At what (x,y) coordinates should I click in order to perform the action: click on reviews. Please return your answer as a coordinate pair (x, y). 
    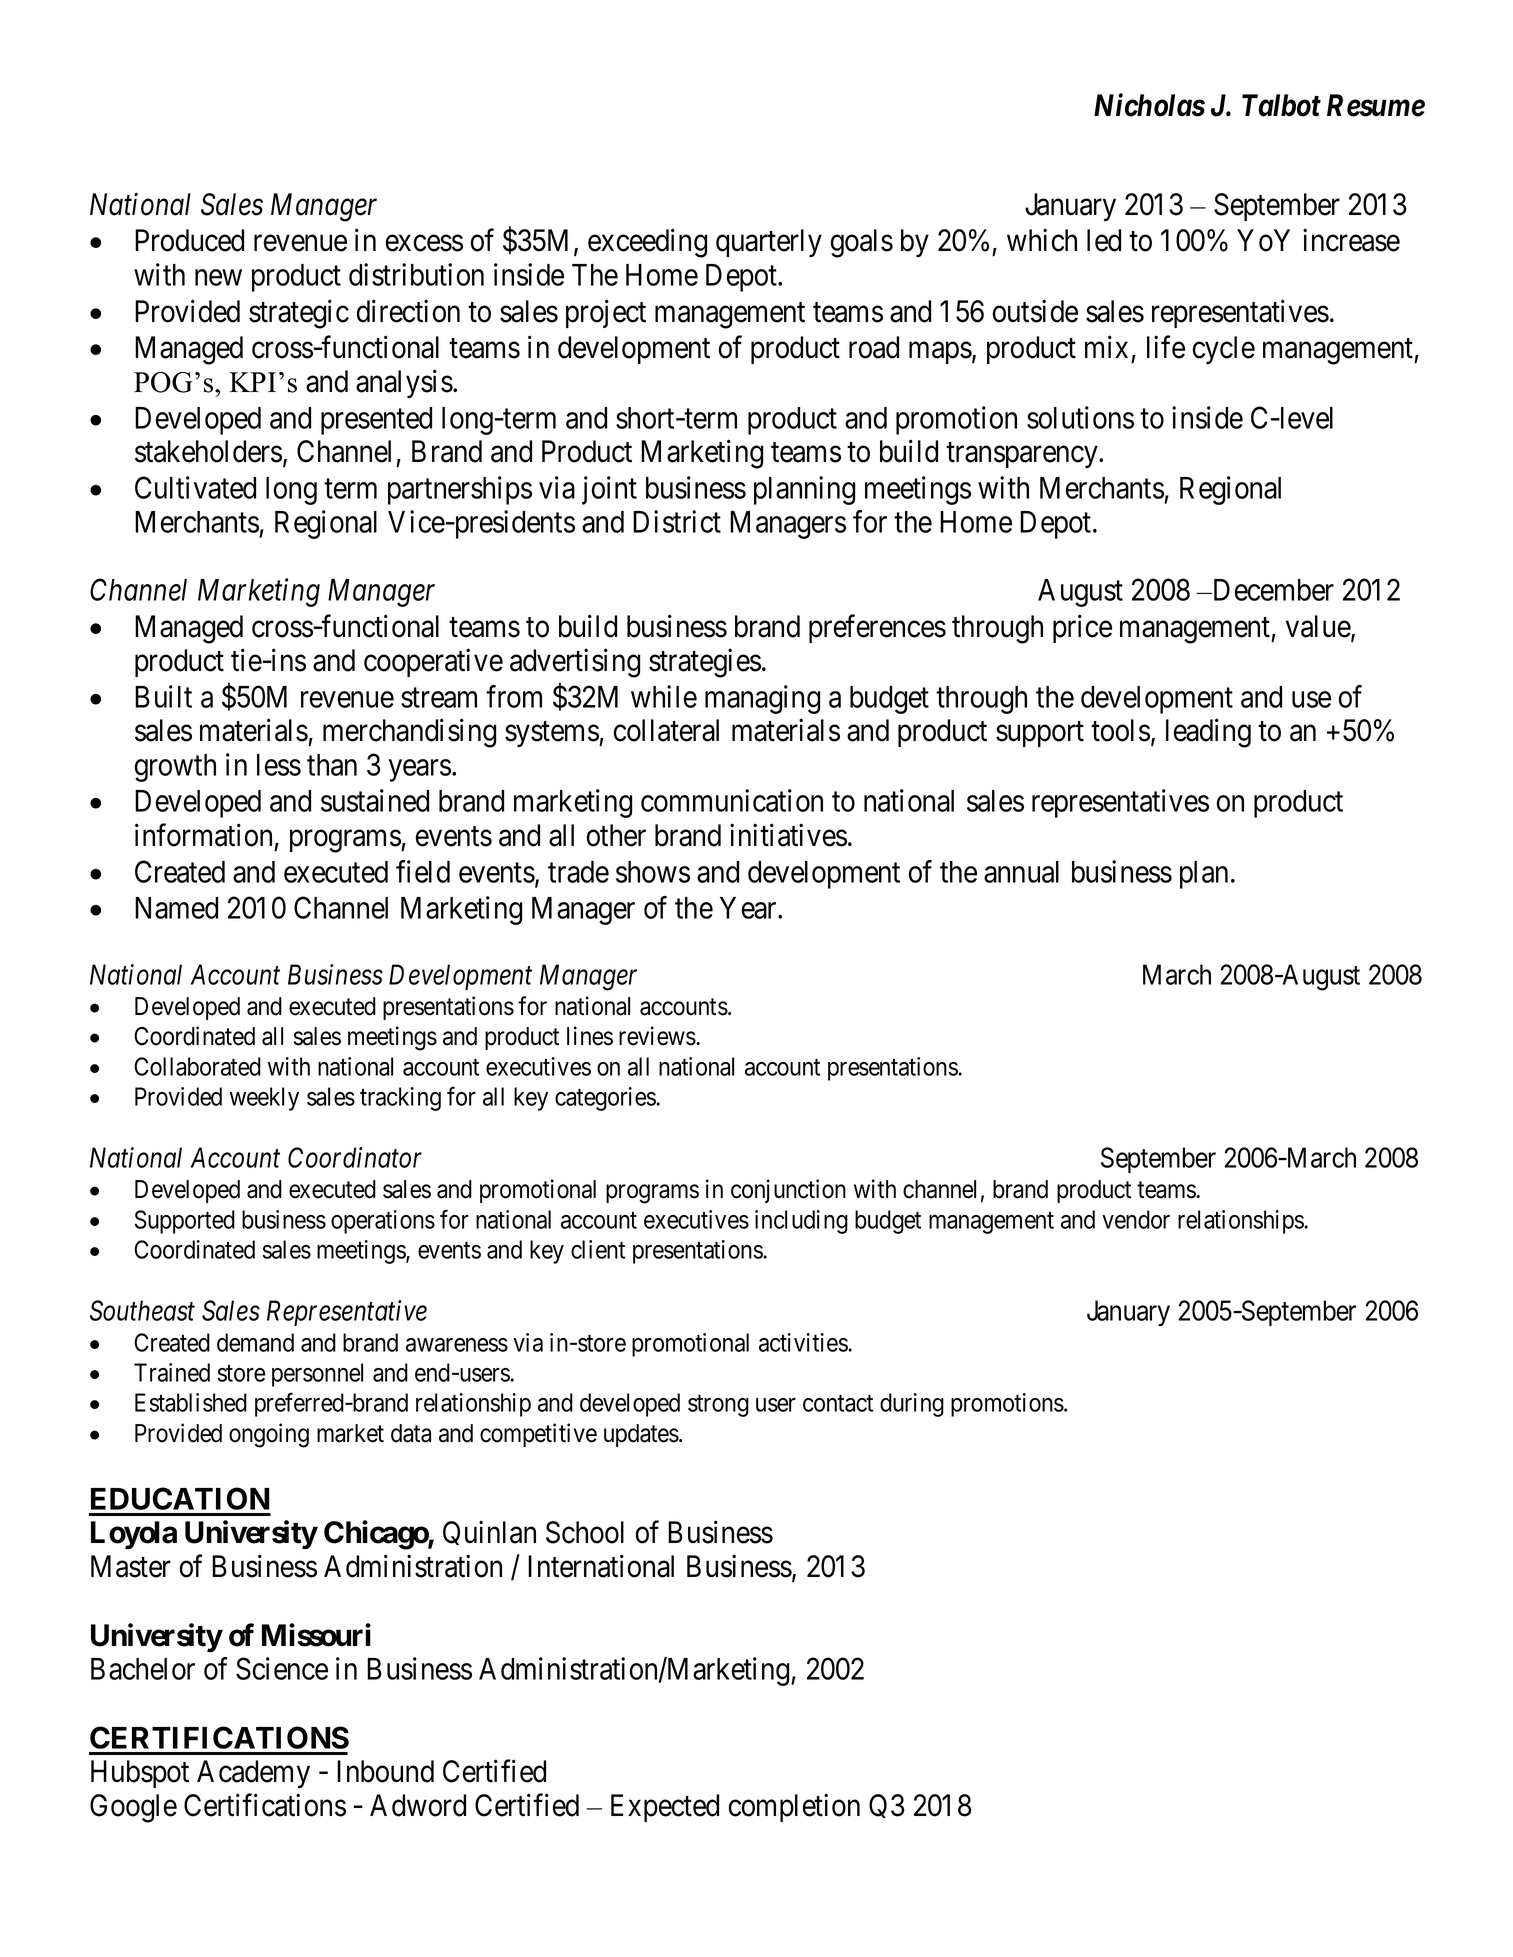
    Looking at the image, I should click on (657, 1036).
